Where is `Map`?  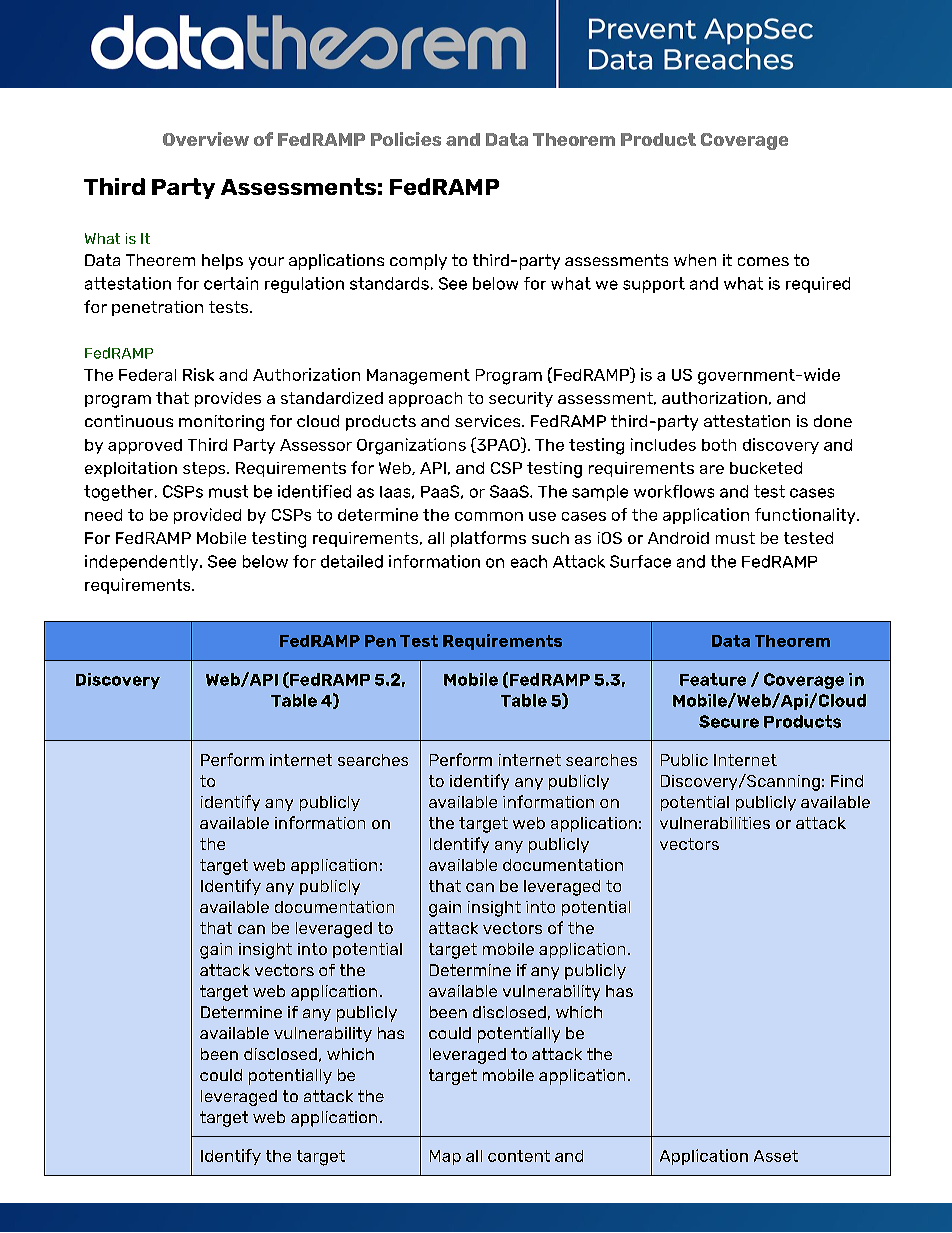 Map is located at coordinates (445, 1157).
